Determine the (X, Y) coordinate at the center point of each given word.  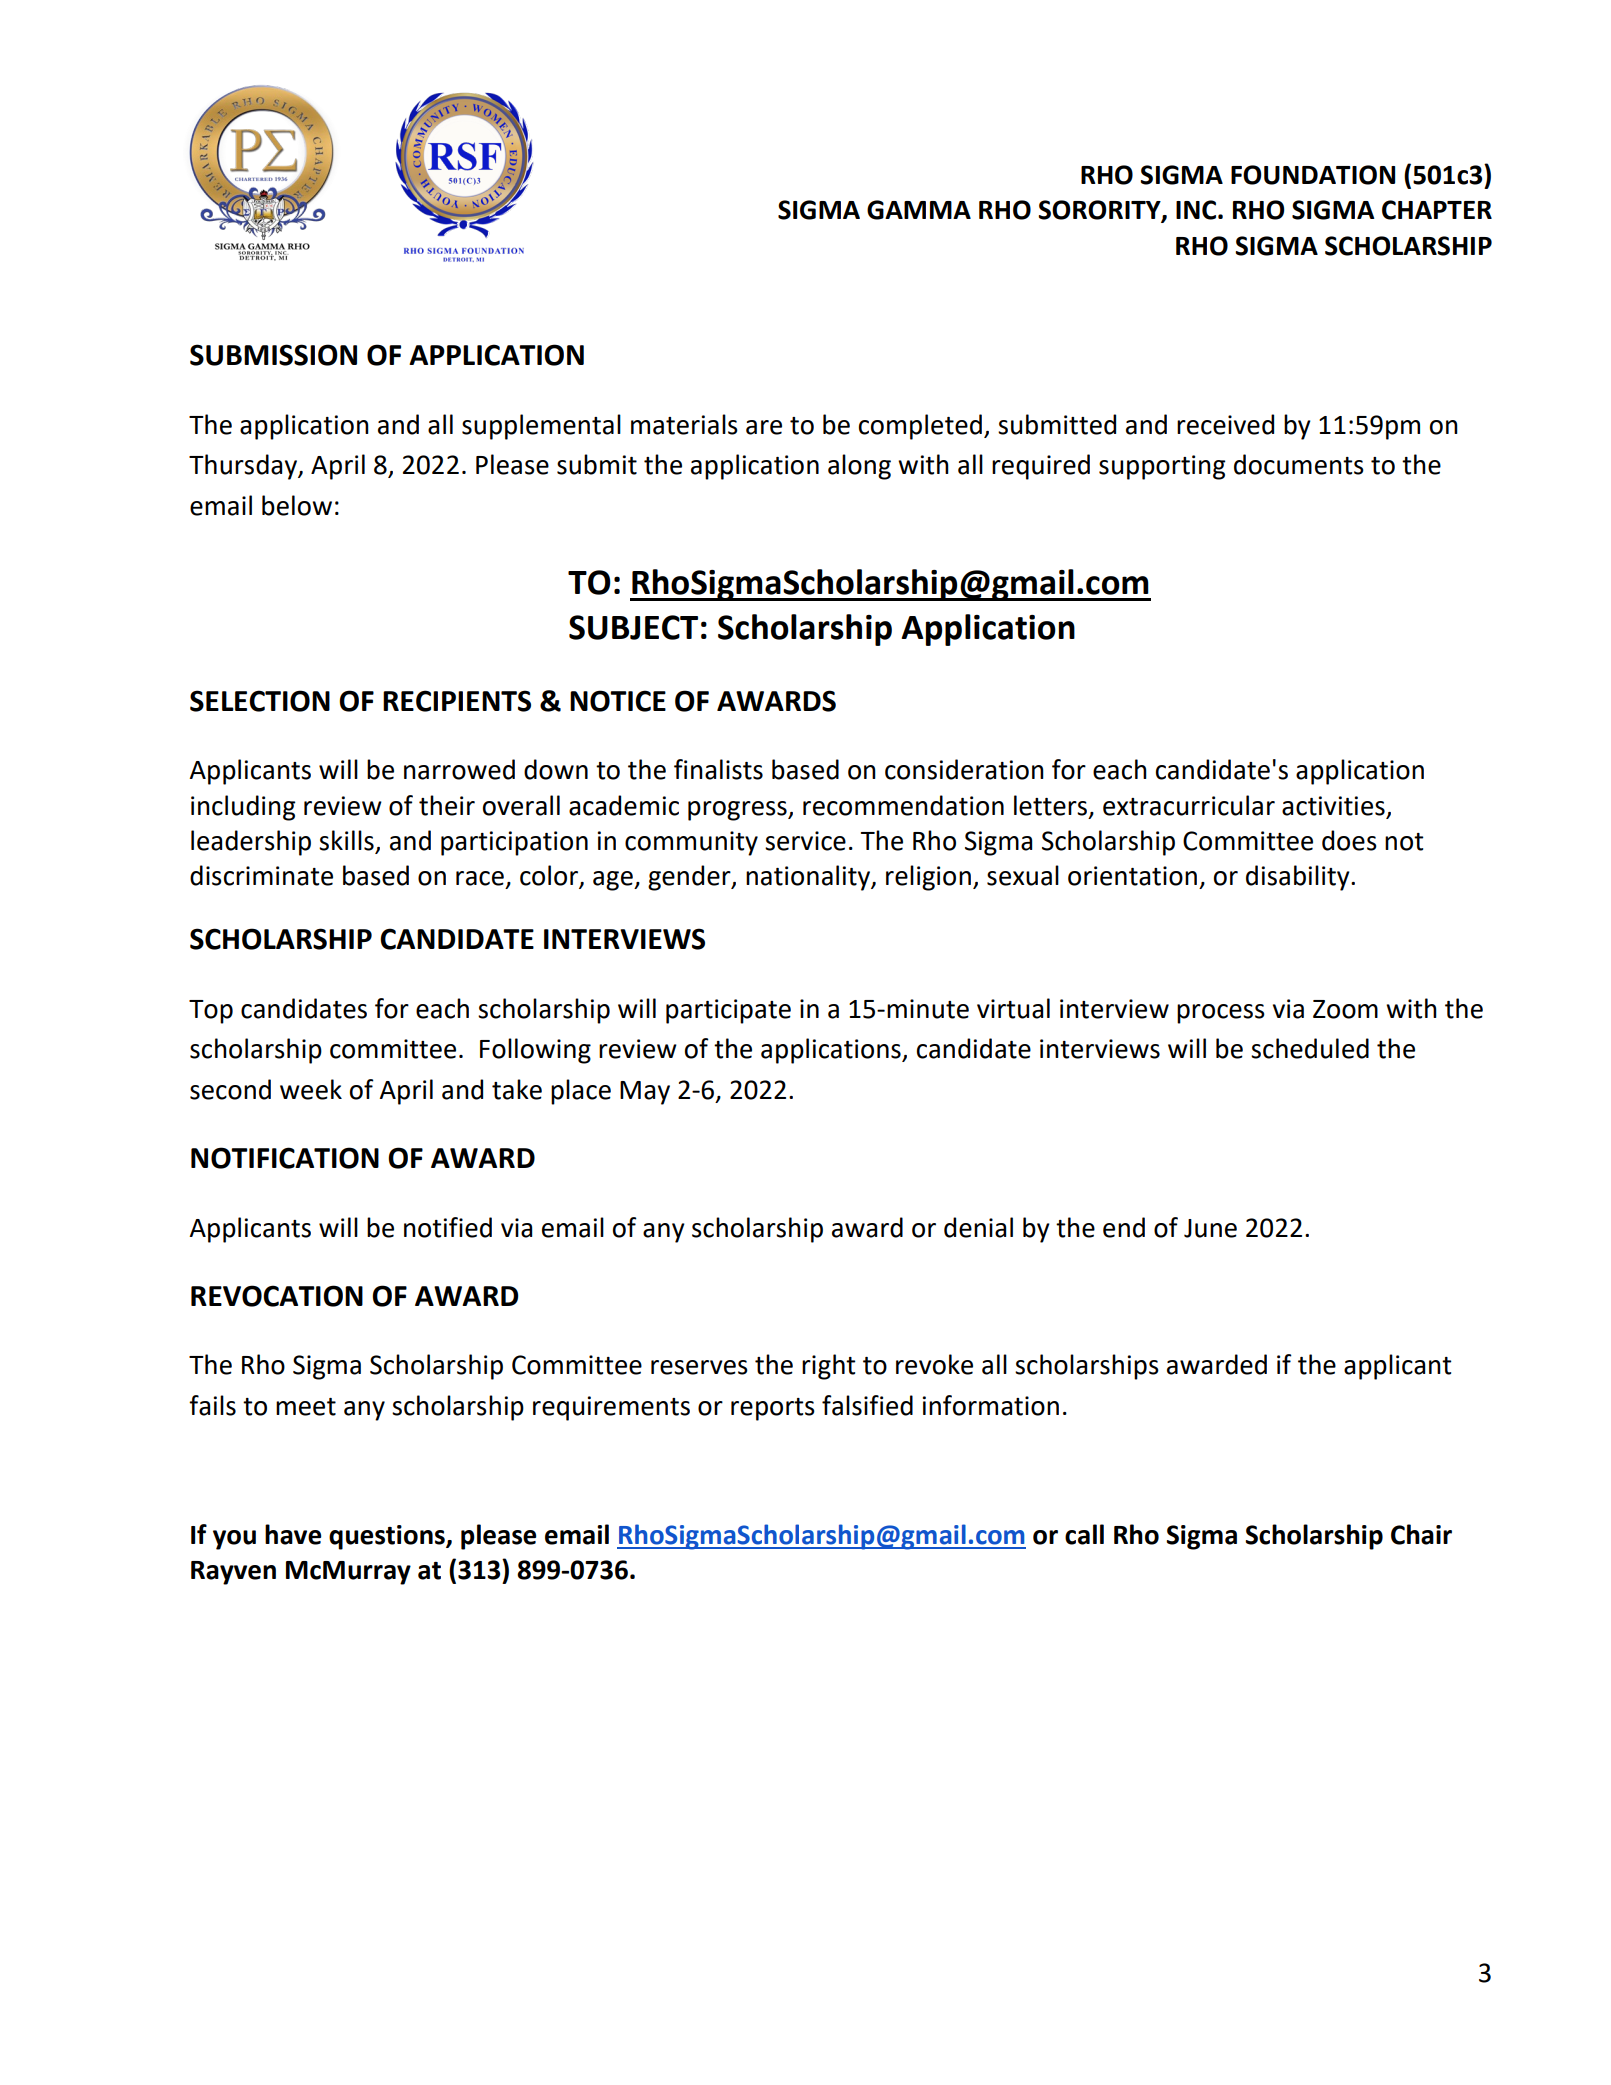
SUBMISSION (273, 355)
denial (978, 1227)
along (859, 467)
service (805, 841)
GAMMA (919, 210)
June (1210, 1228)
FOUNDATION (1313, 175)
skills (347, 841)
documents (1299, 464)
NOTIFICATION (285, 1158)
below (297, 505)
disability (1299, 878)
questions (388, 1537)
